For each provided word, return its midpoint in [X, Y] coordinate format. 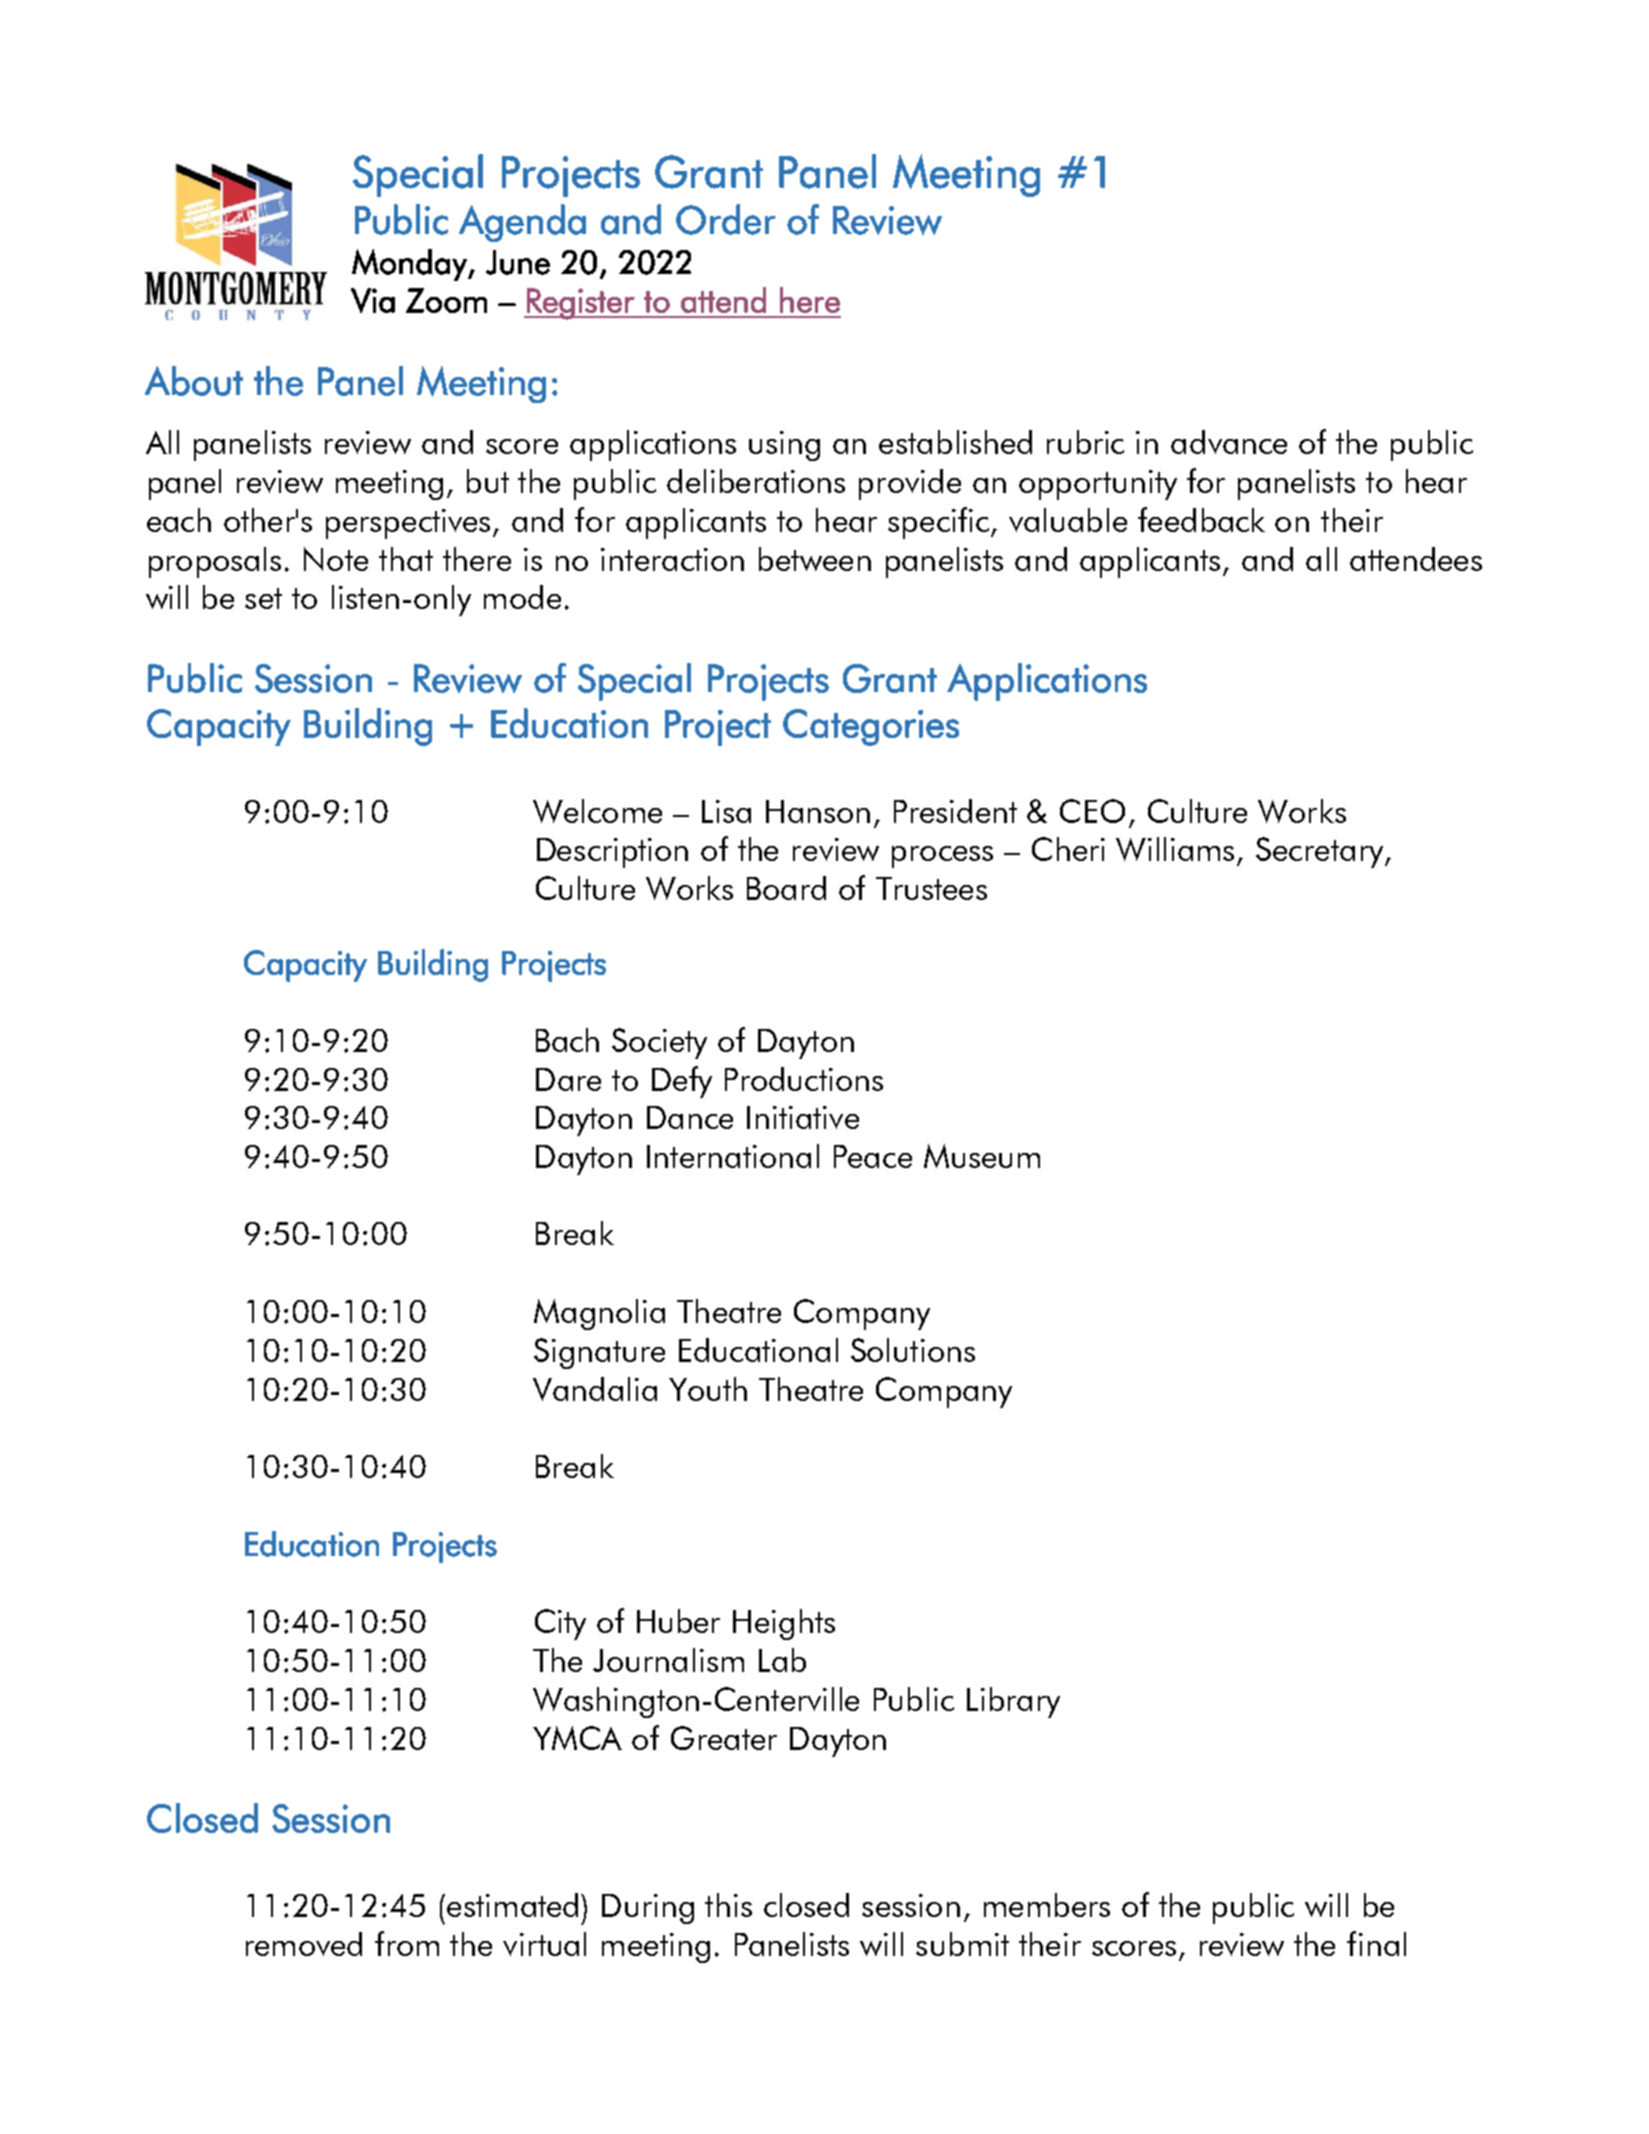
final [1376, 1943]
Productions [804, 1079]
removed [304, 1944]
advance [1229, 442]
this [728, 1905]
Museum [982, 1156]
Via [373, 300]
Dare [568, 1079]
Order [726, 219]
